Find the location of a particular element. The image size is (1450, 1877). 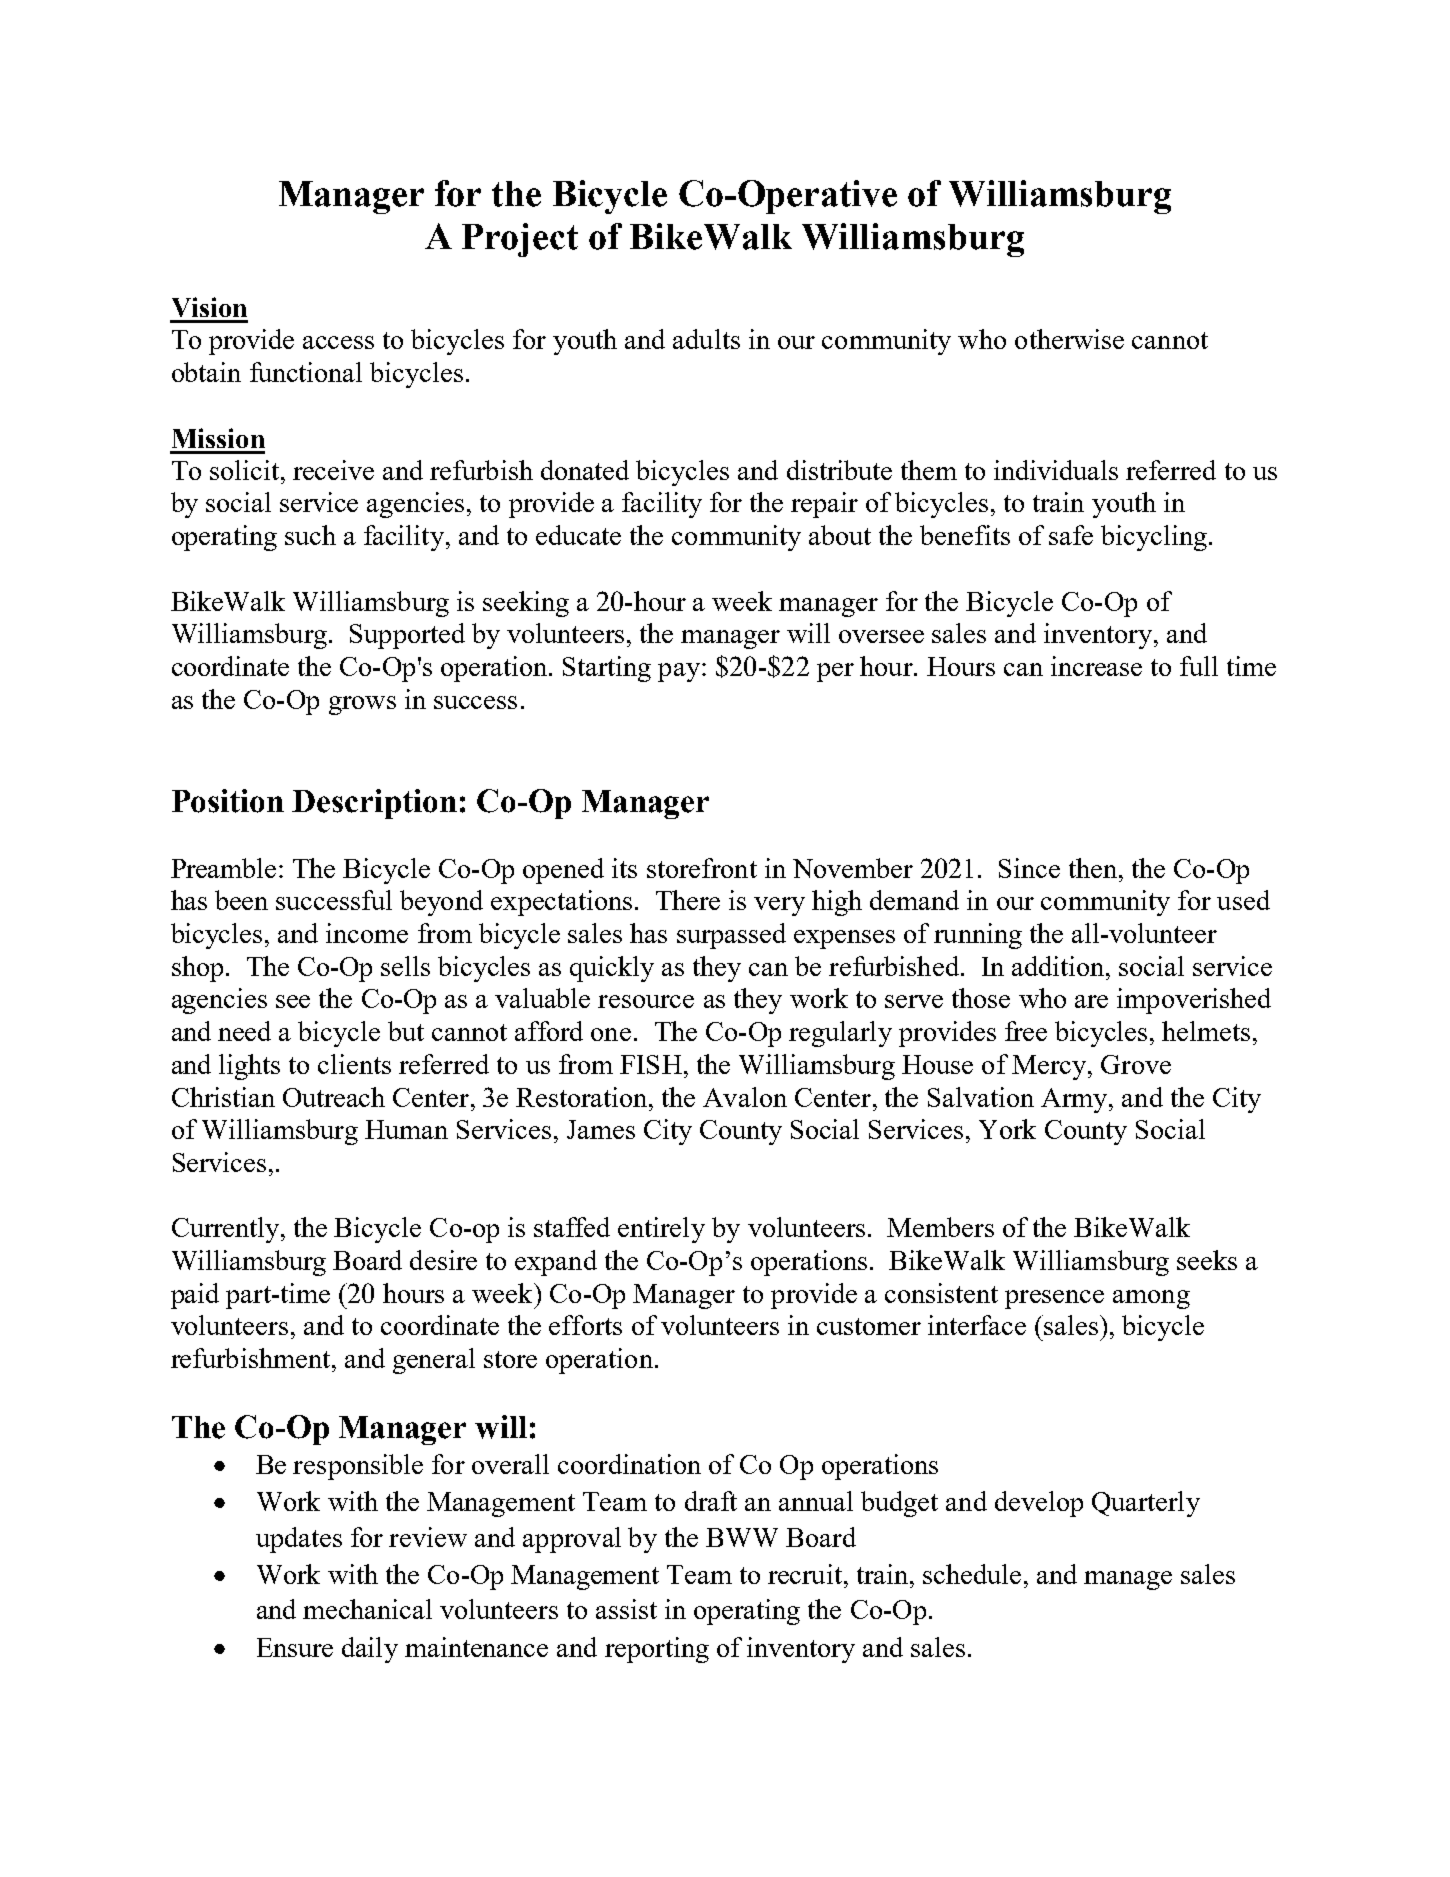

Supported is located at coordinates (407, 636).
